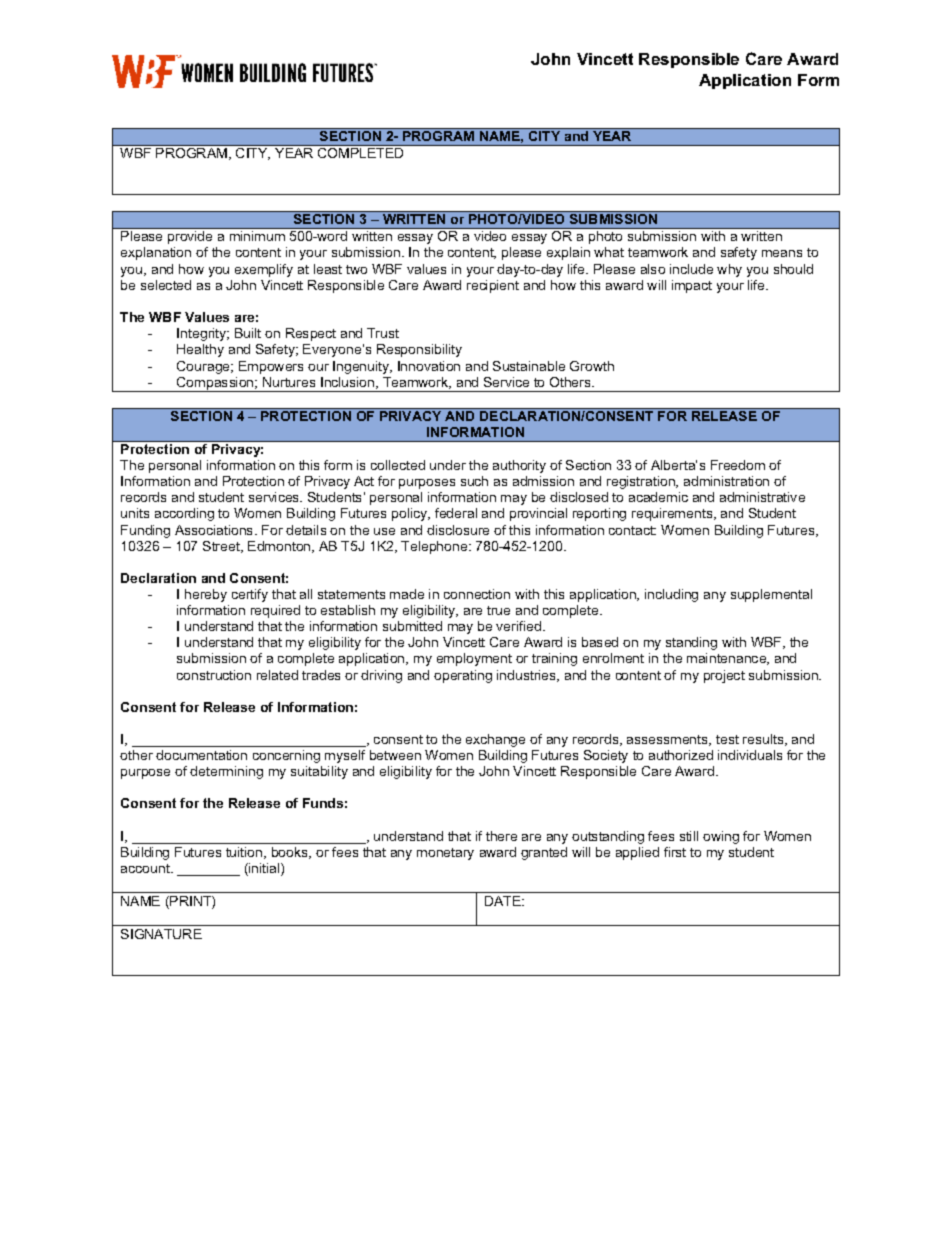 The width and height of the screenshot is (952, 1233). I want to click on recipient, so click(493, 286).
